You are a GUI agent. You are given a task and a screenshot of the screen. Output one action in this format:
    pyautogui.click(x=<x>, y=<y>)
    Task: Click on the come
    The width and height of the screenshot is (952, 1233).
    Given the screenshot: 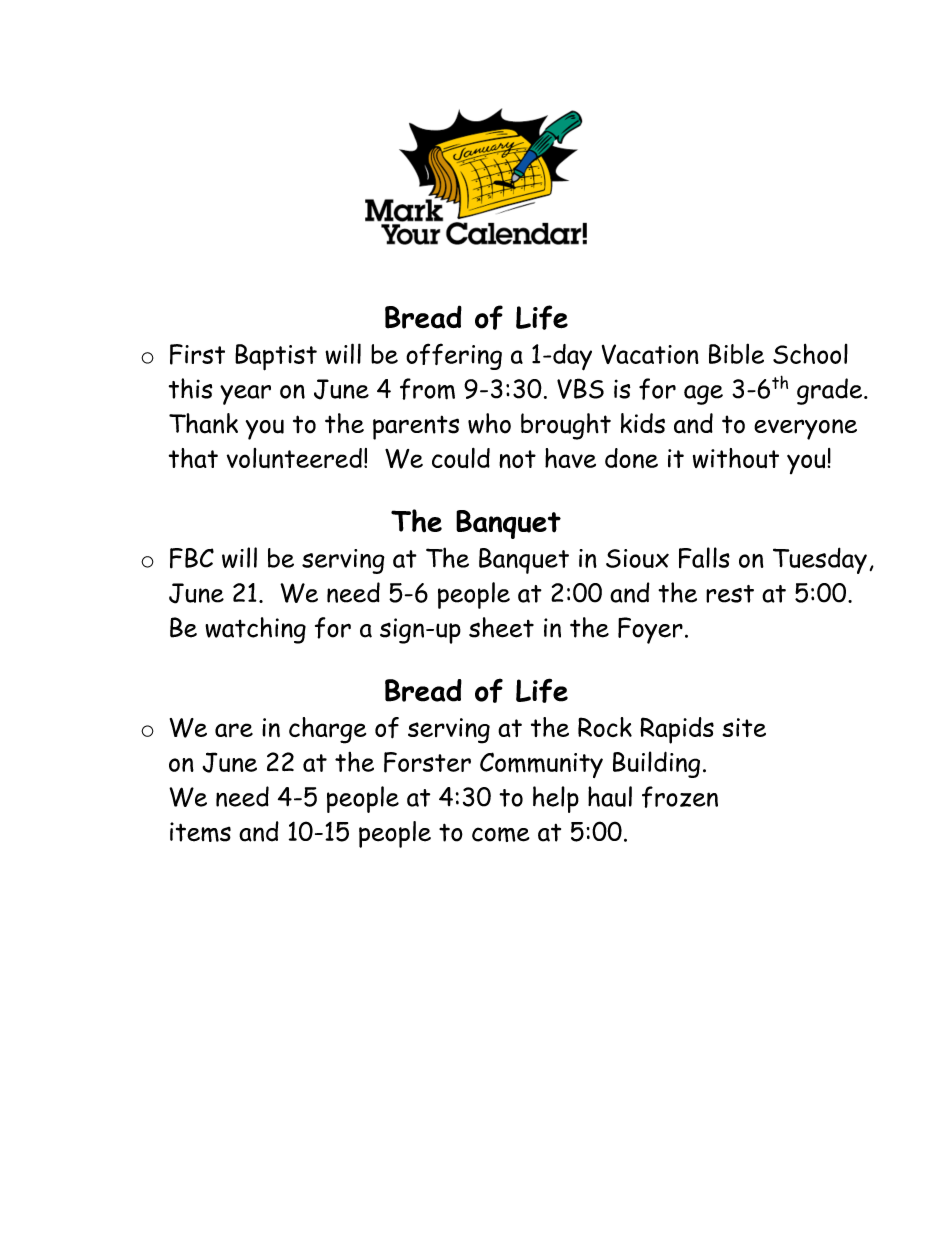 What is the action you would take?
    pyautogui.click(x=501, y=834)
